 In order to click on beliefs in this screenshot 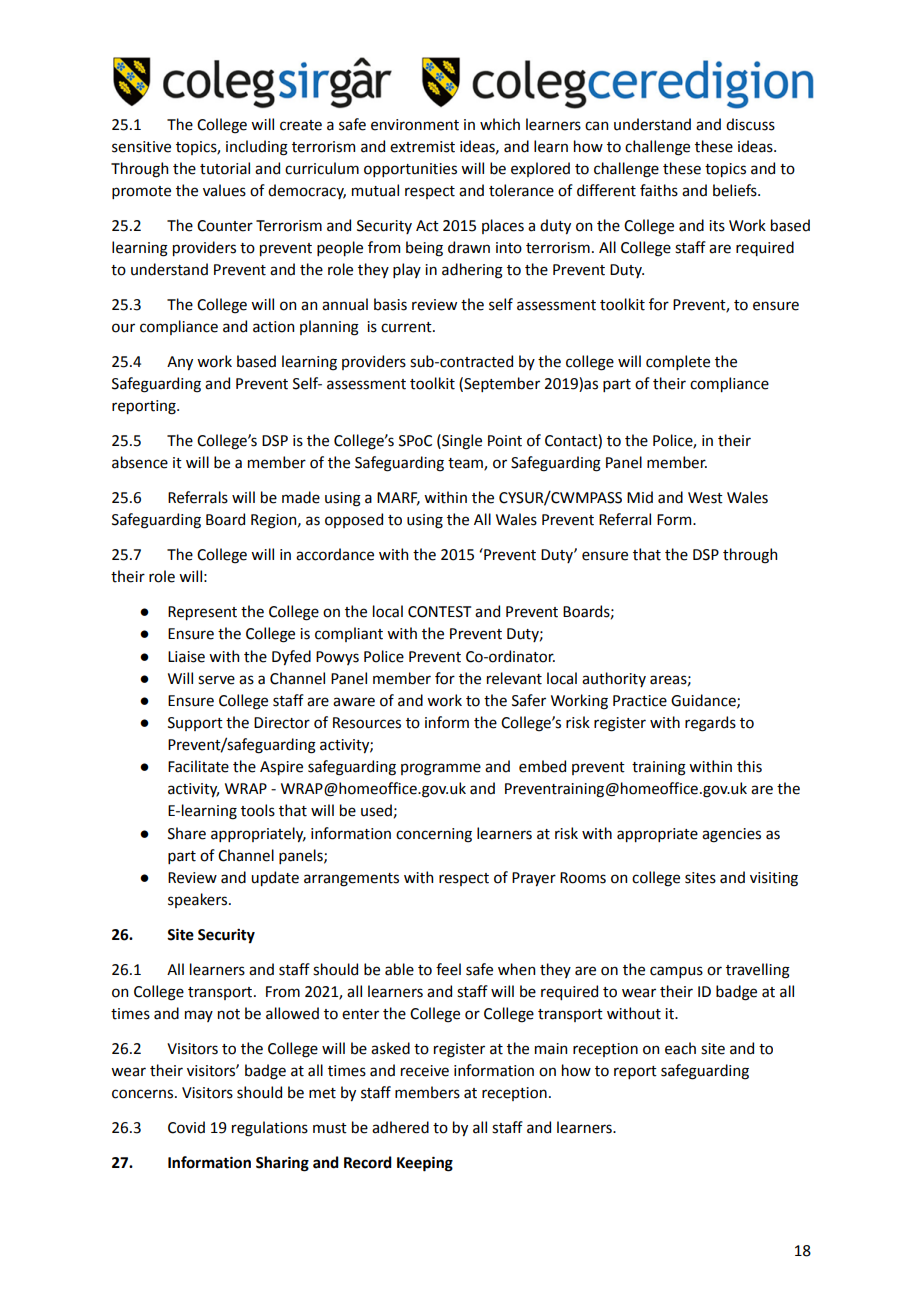, I will do `click(736, 190)`.
